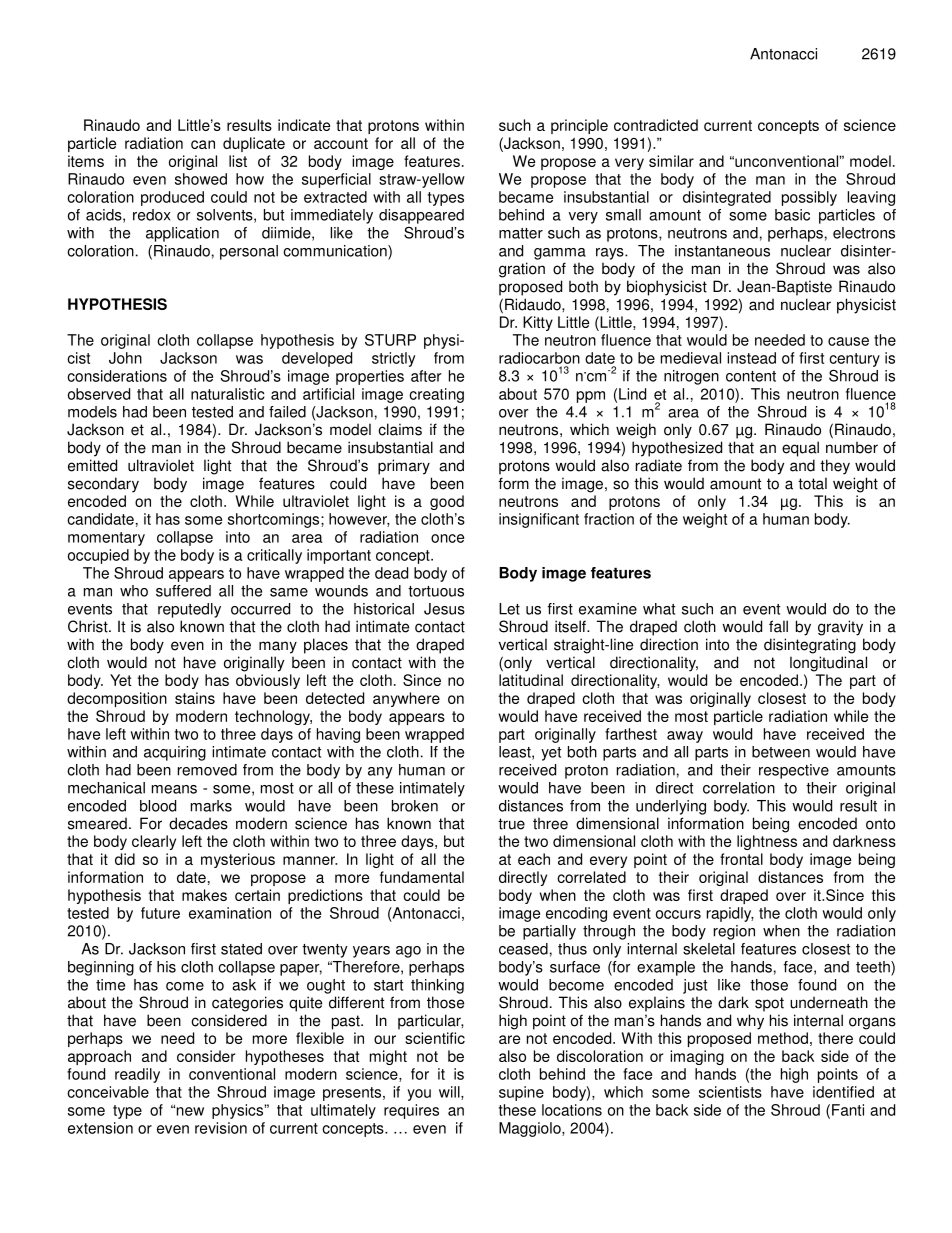 This screenshot has height=1233, width=952. Describe the element at coordinates (189, 610) in the screenshot. I see `reputedly` at that location.
